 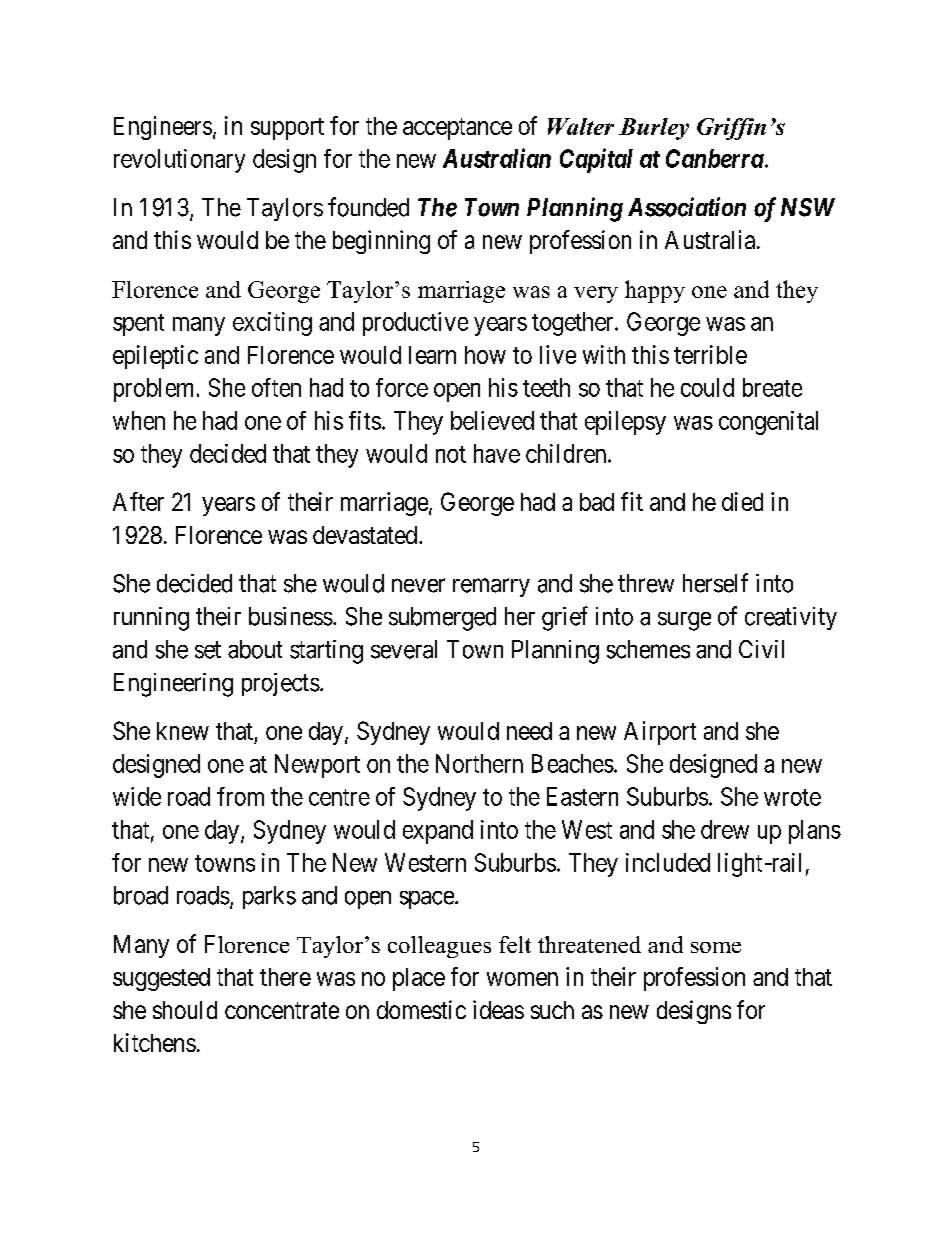 What do you see at coordinates (185, 1010) in the image?
I see `should` at bounding box center [185, 1010].
